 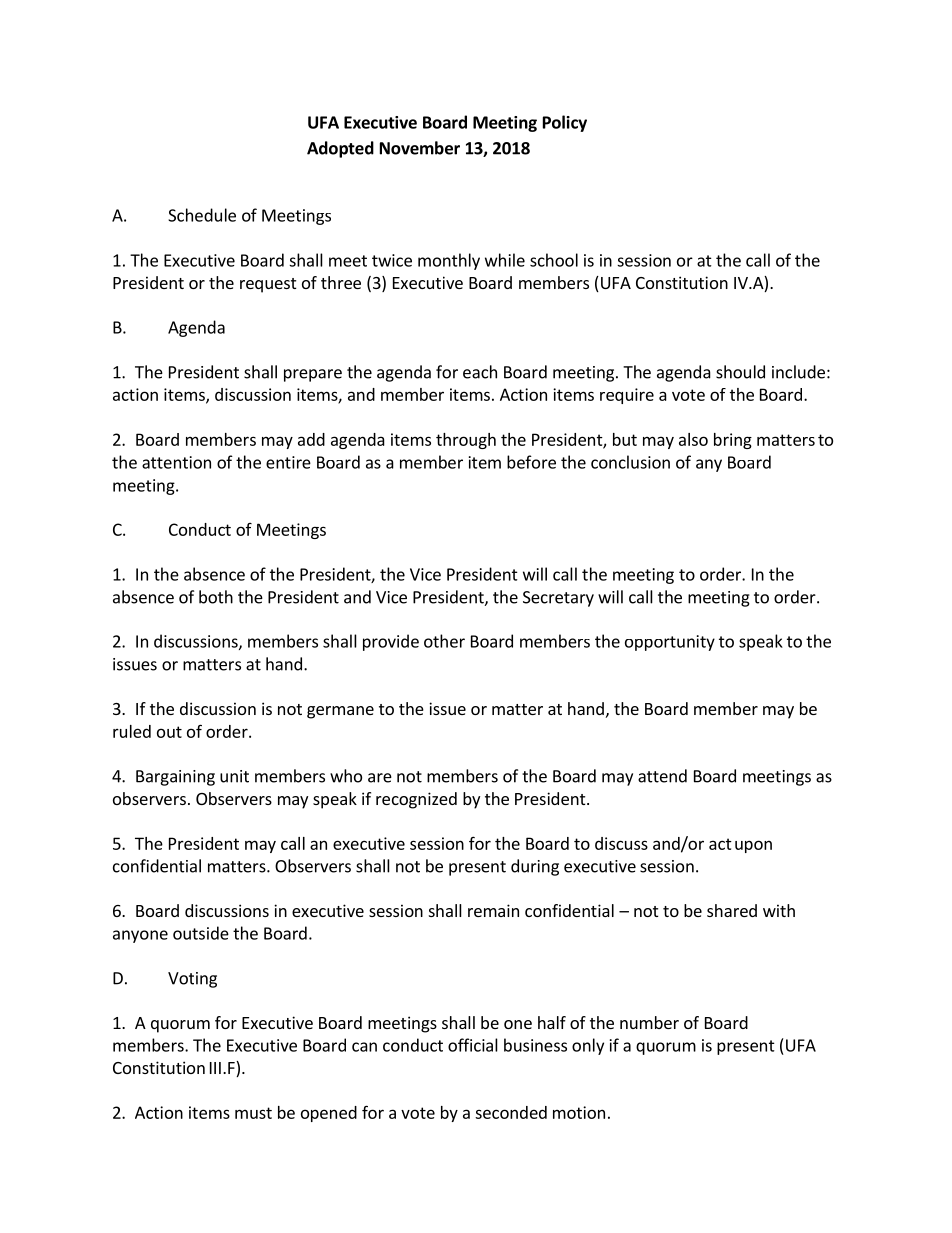 What do you see at coordinates (466, 441) in the screenshot?
I see `through` at bounding box center [466, 441].
